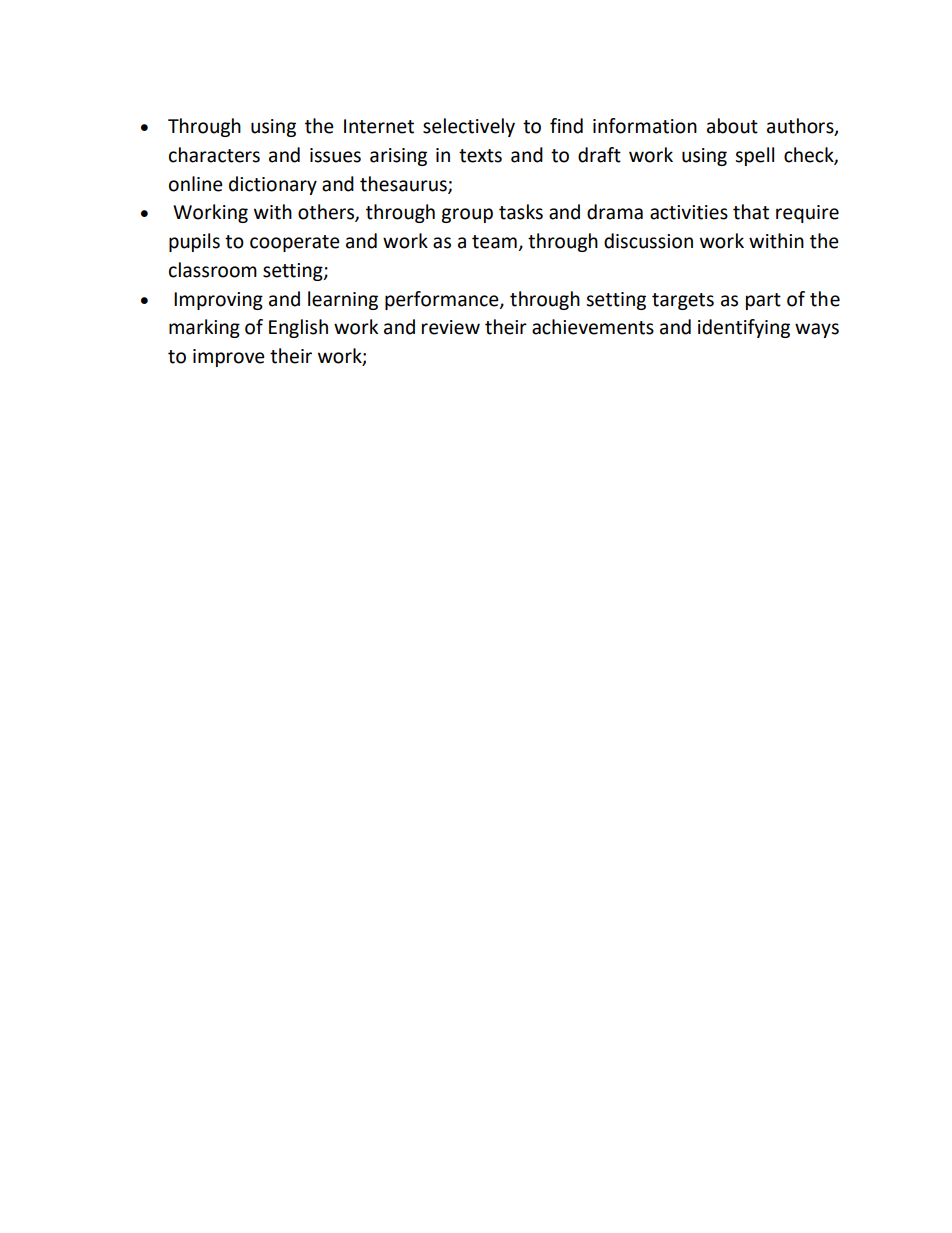 This screenshot has height=1233, width=952. I want to click on improve, so click(229, 358).
